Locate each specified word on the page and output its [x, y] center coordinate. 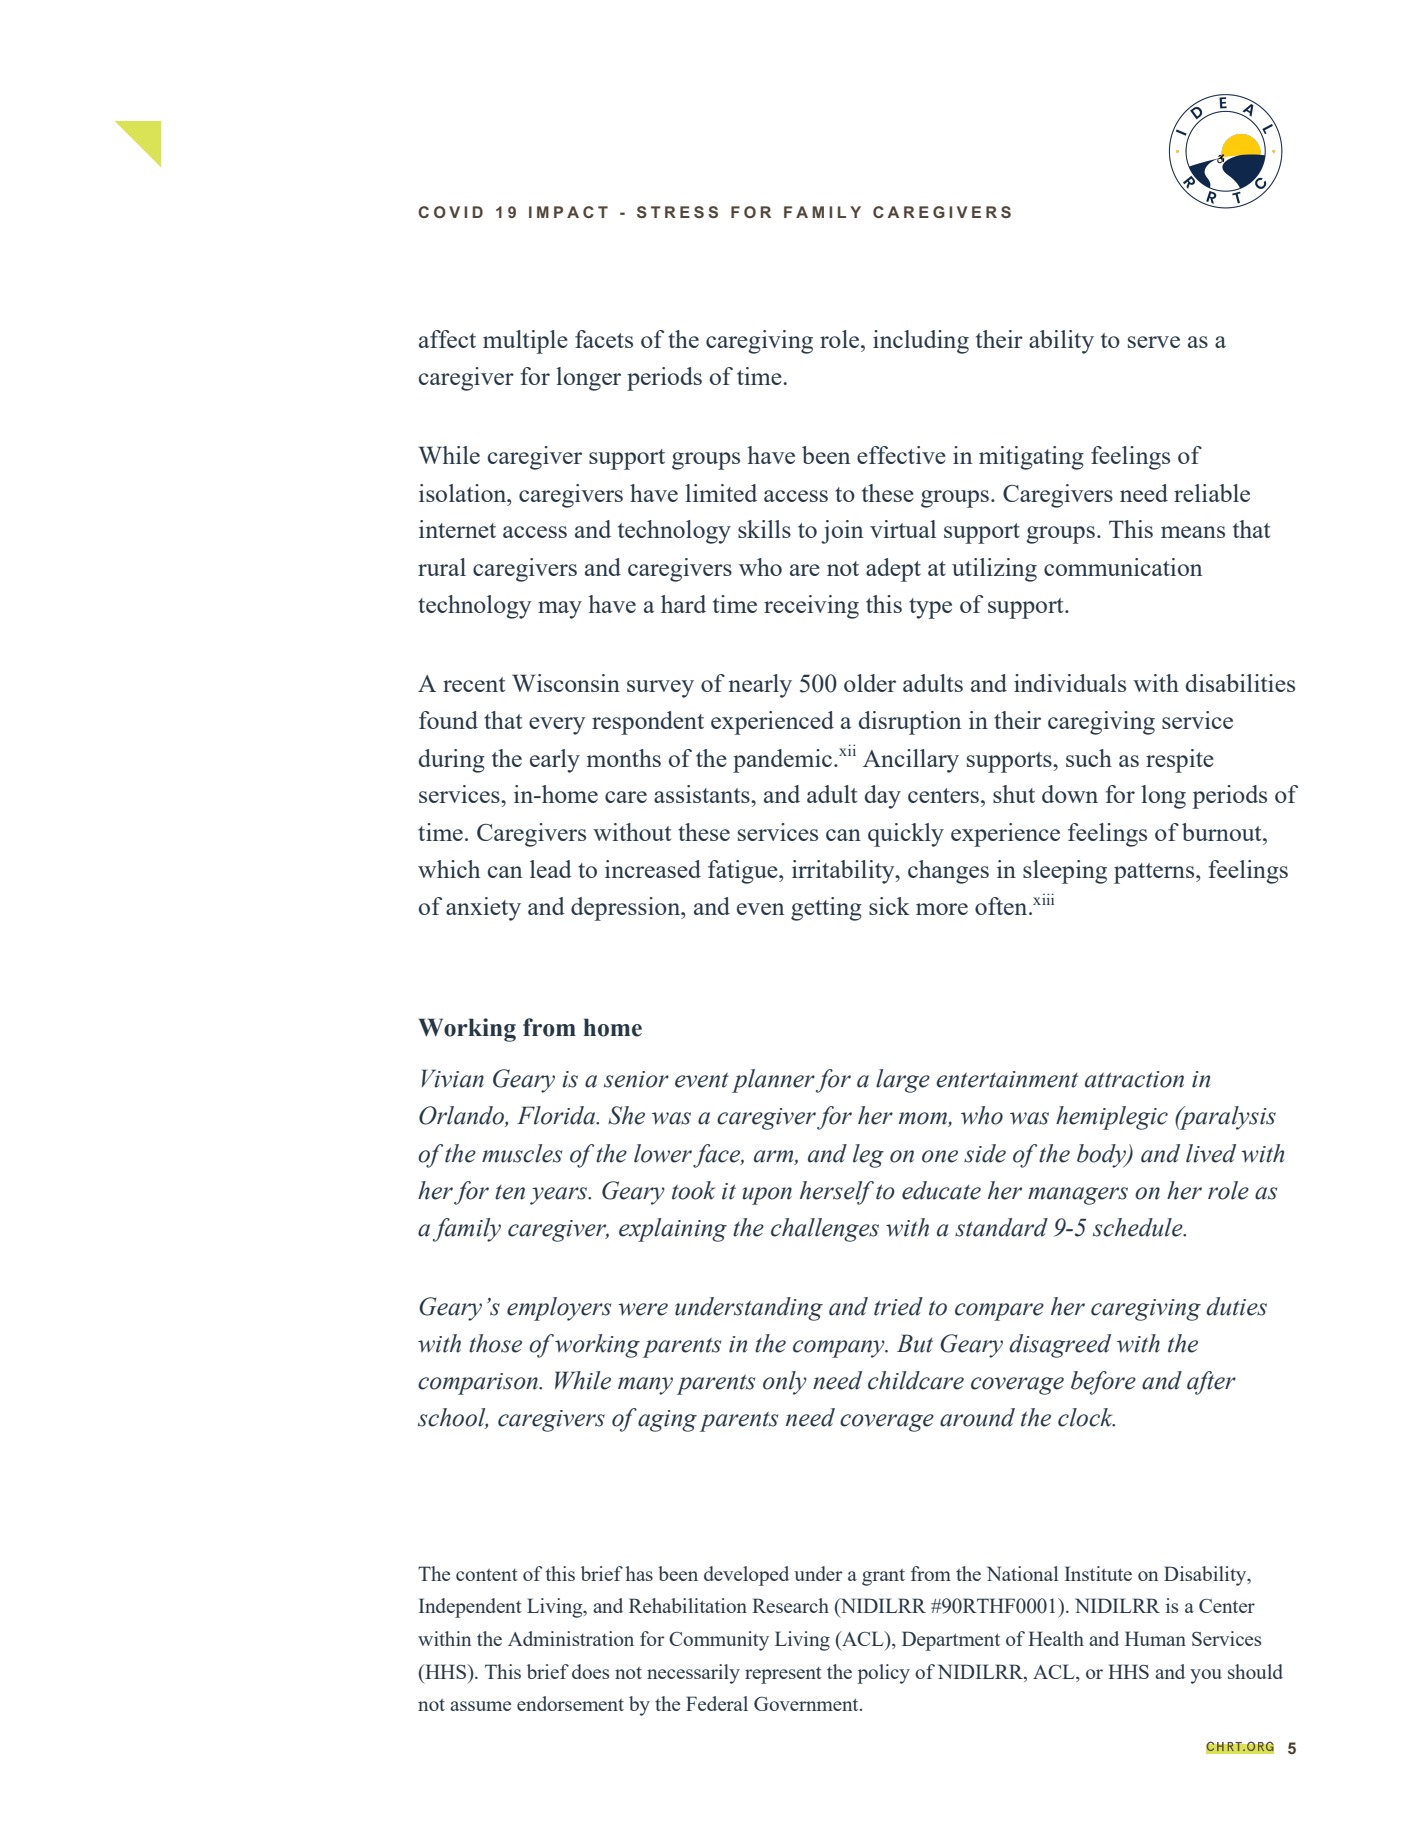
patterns [1155, 873]
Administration [571, 1638]
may [560, 610]
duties [1236, 1306]
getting [826, 909]
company [840, 1349]
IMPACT [568, 212]
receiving [811, 607]
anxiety [483, 909]
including [921, 342]
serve [1154, 342]
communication [1123, 567]
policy [884, 1674]
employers [559, 1309]
